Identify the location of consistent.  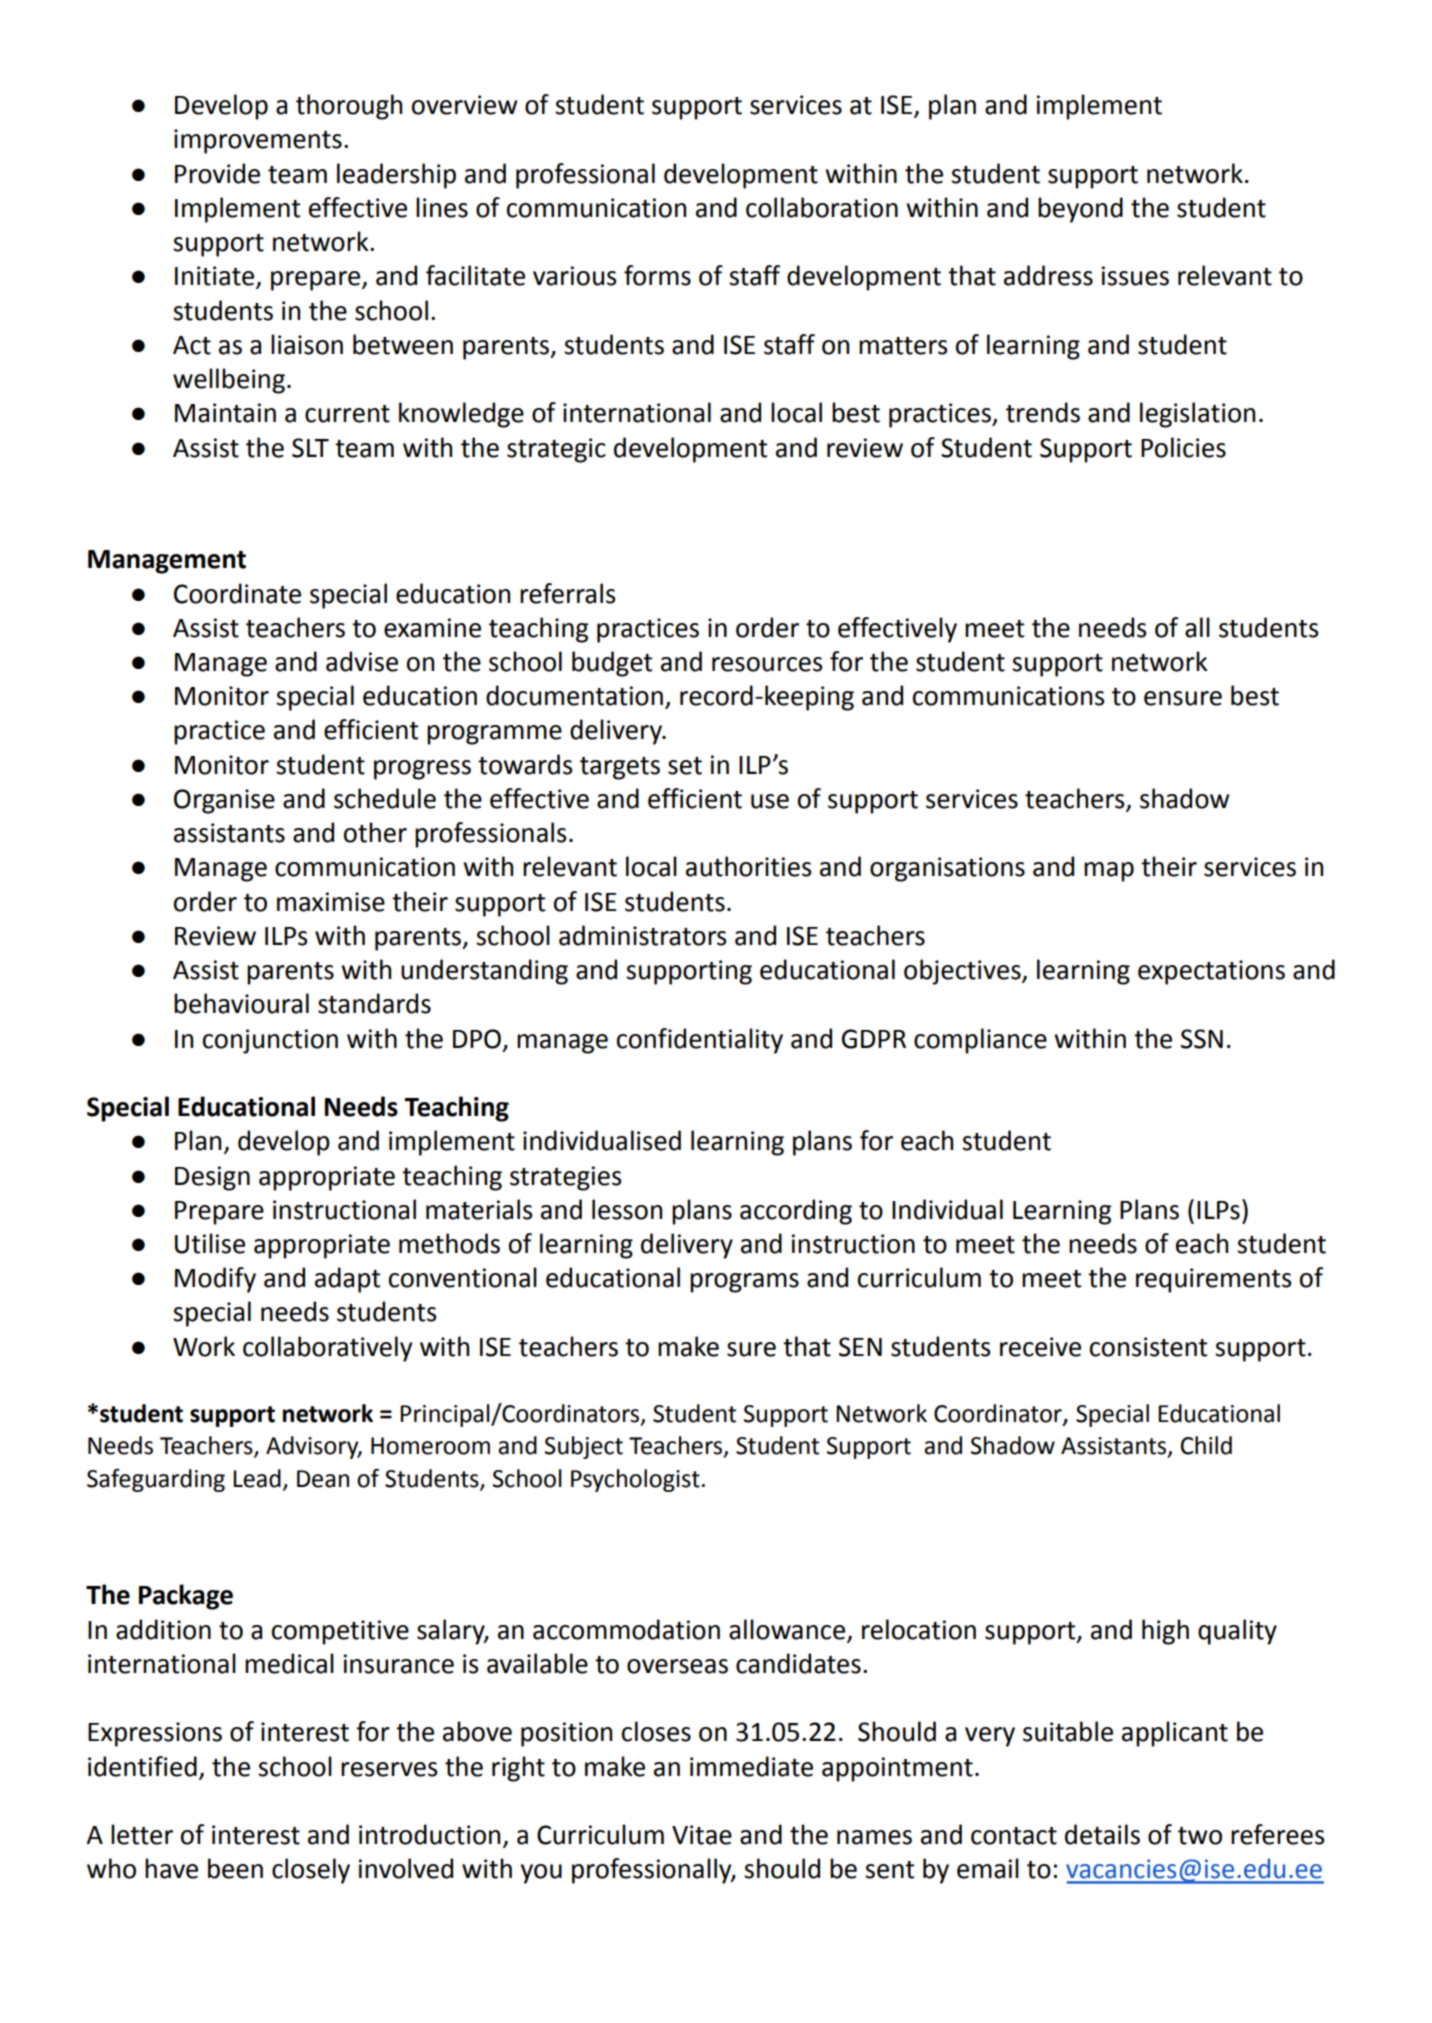
(1148, 1347).
